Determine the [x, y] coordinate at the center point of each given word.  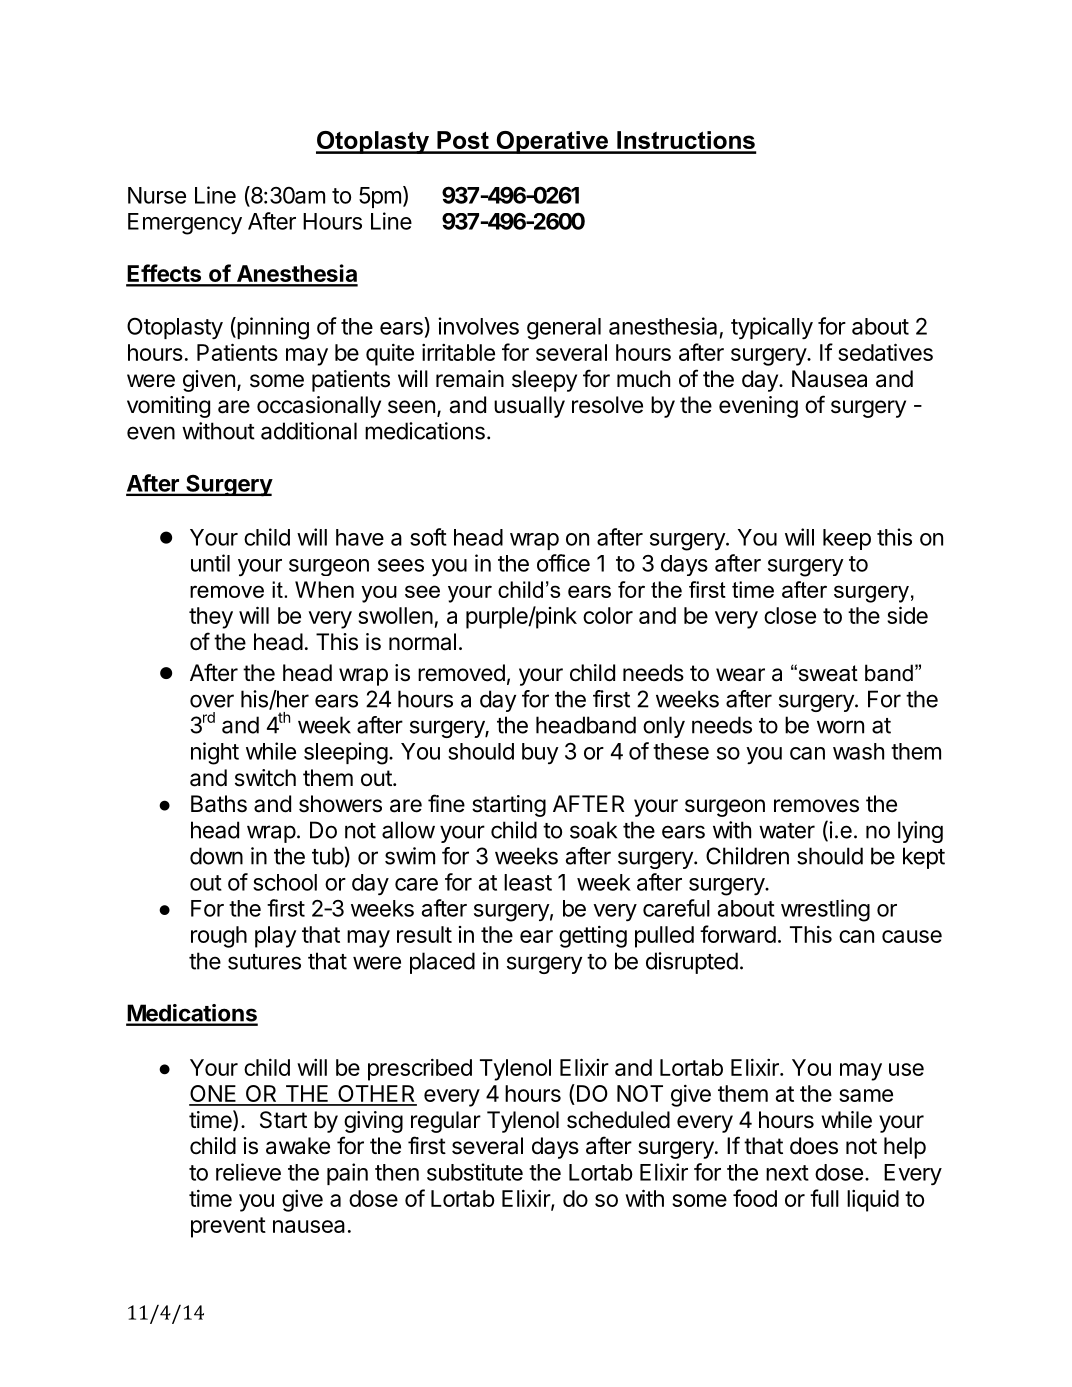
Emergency [185, 224]
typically [772, 328]
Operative [552, 142]
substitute [475, 1172]
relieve [248, 1172]
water [787, 831]
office [563, 563]
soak [593, 830]
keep [847, 539]
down [216, 856]
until [210, 563]
